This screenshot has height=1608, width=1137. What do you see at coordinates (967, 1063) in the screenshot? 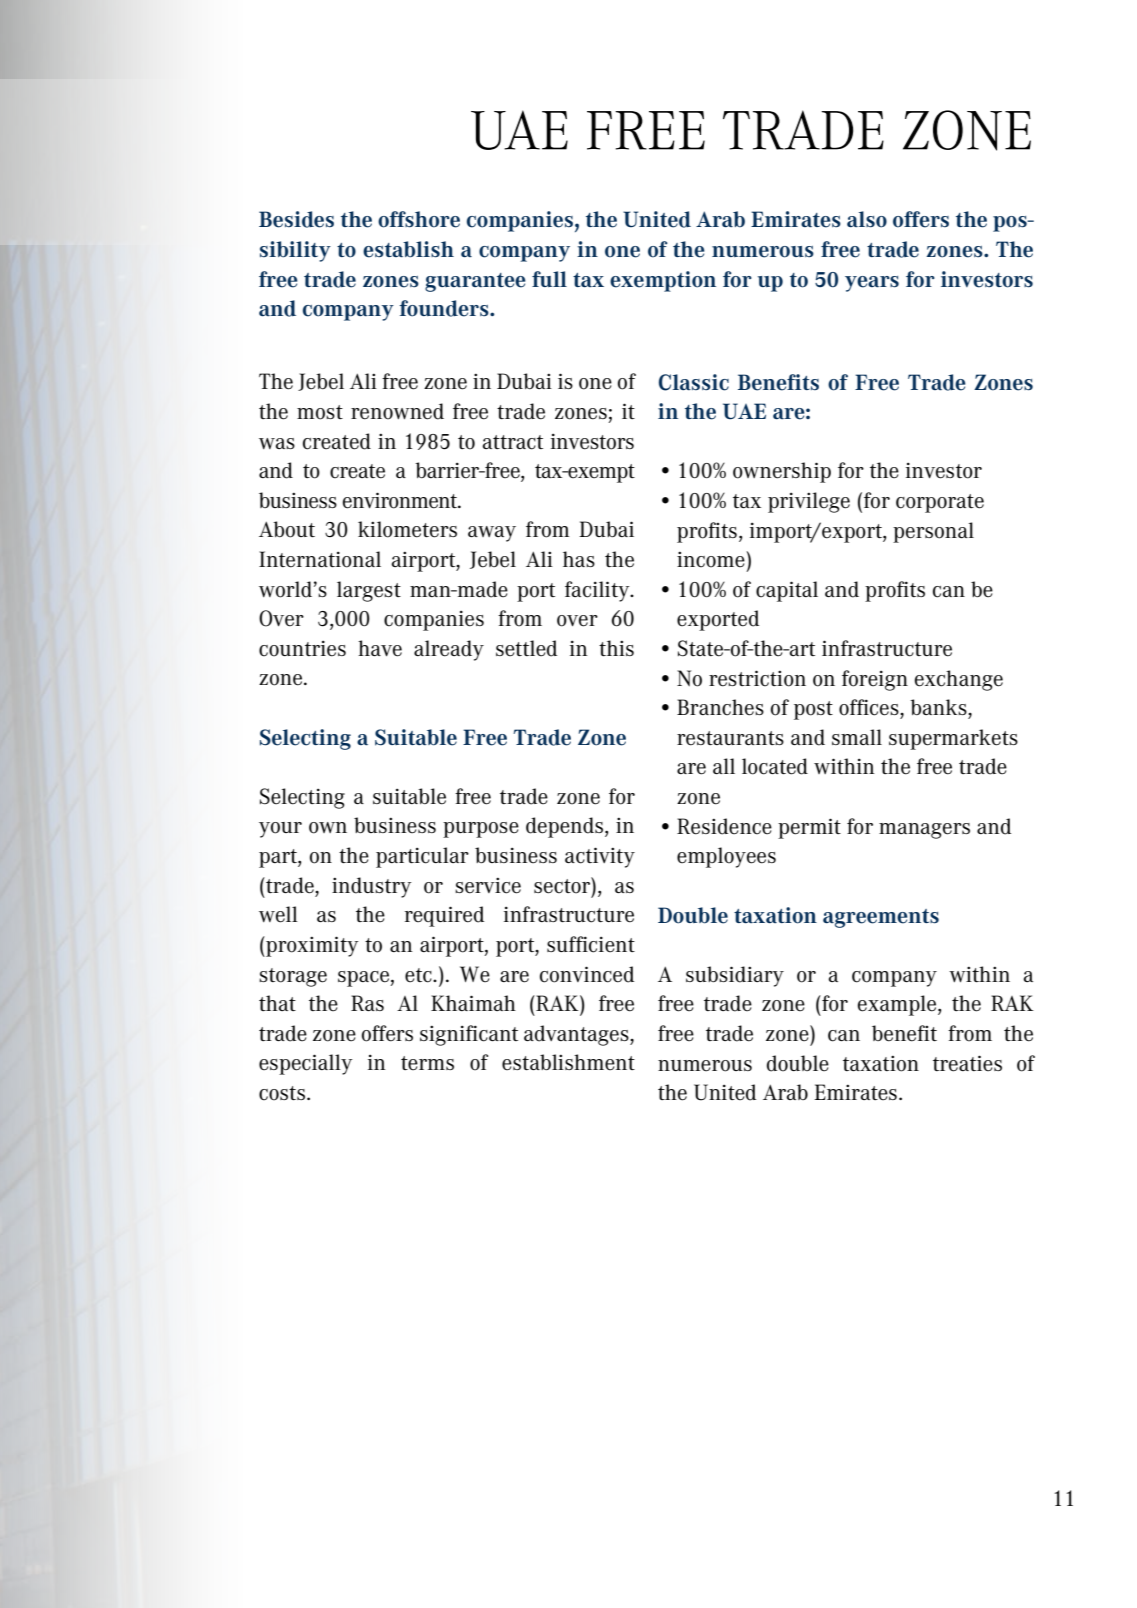
I see `treaties` at bounding box center [967, 1063].
